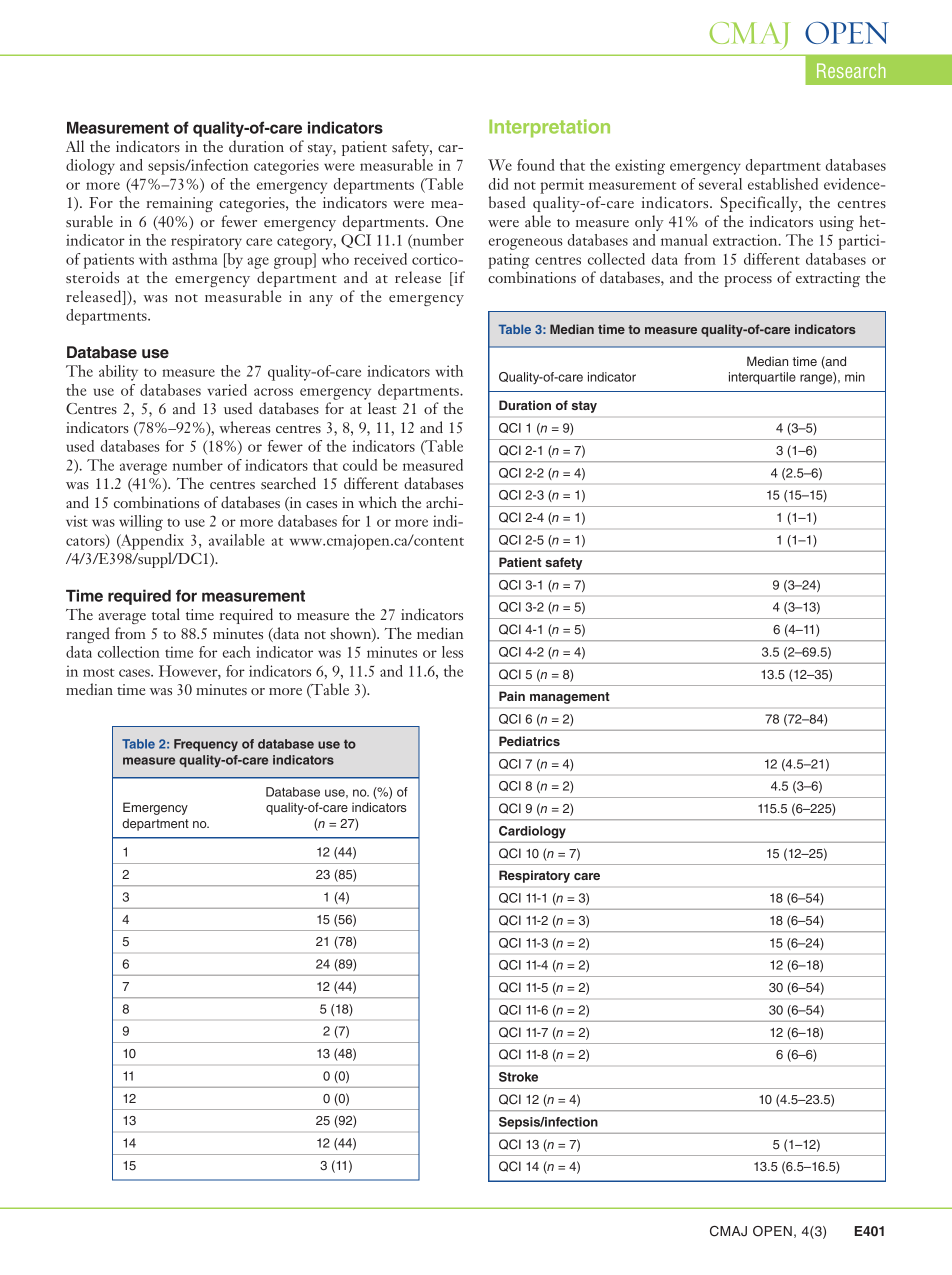  Describe the element at coordinates (179, 204) in the screenshot. I see `remaining` at that location.
